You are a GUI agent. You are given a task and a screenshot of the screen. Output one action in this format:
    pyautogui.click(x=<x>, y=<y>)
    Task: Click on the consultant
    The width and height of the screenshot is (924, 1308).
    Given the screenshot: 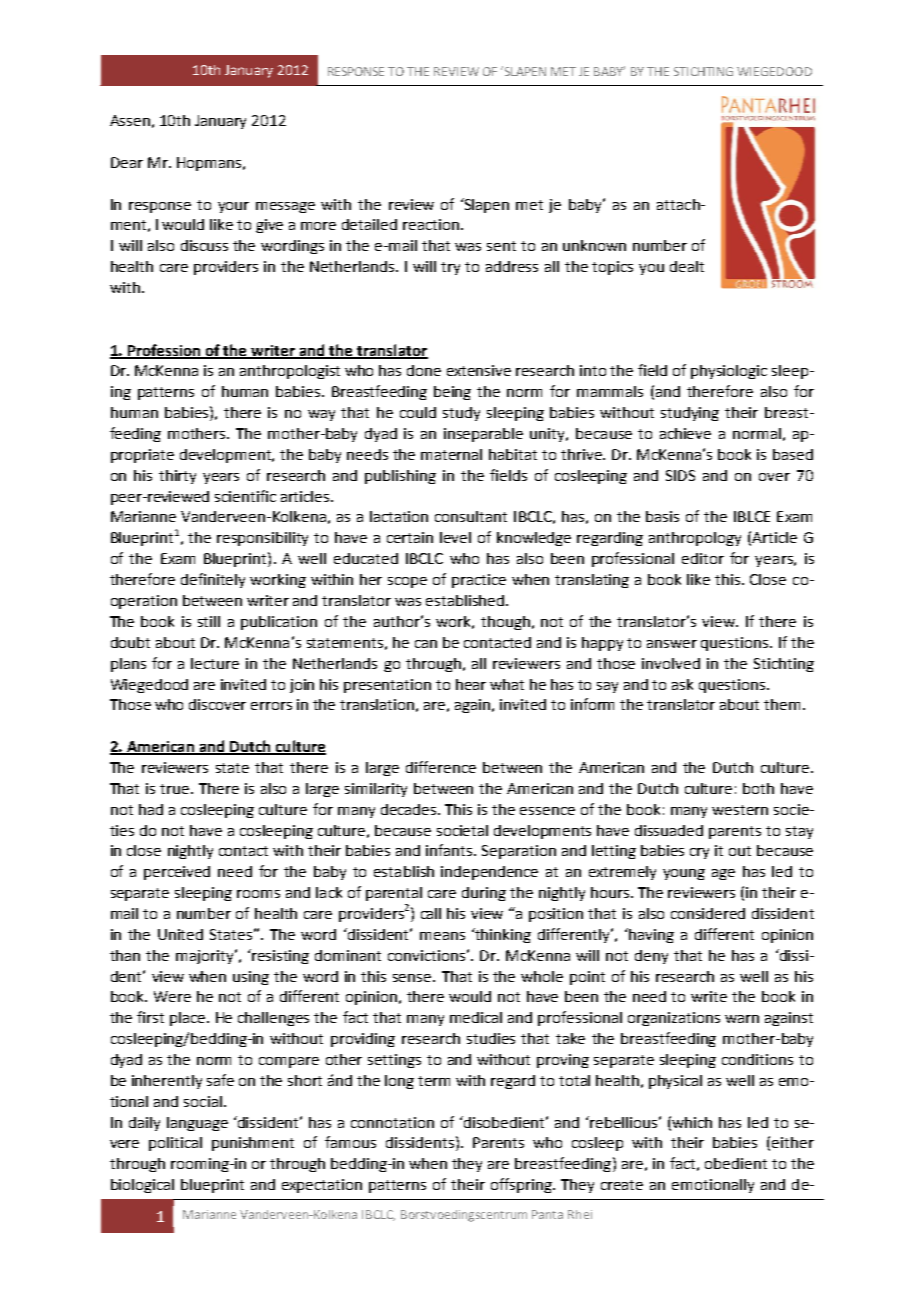 What is the action you would take?
    pyautogui.click(x=471, y=516)
